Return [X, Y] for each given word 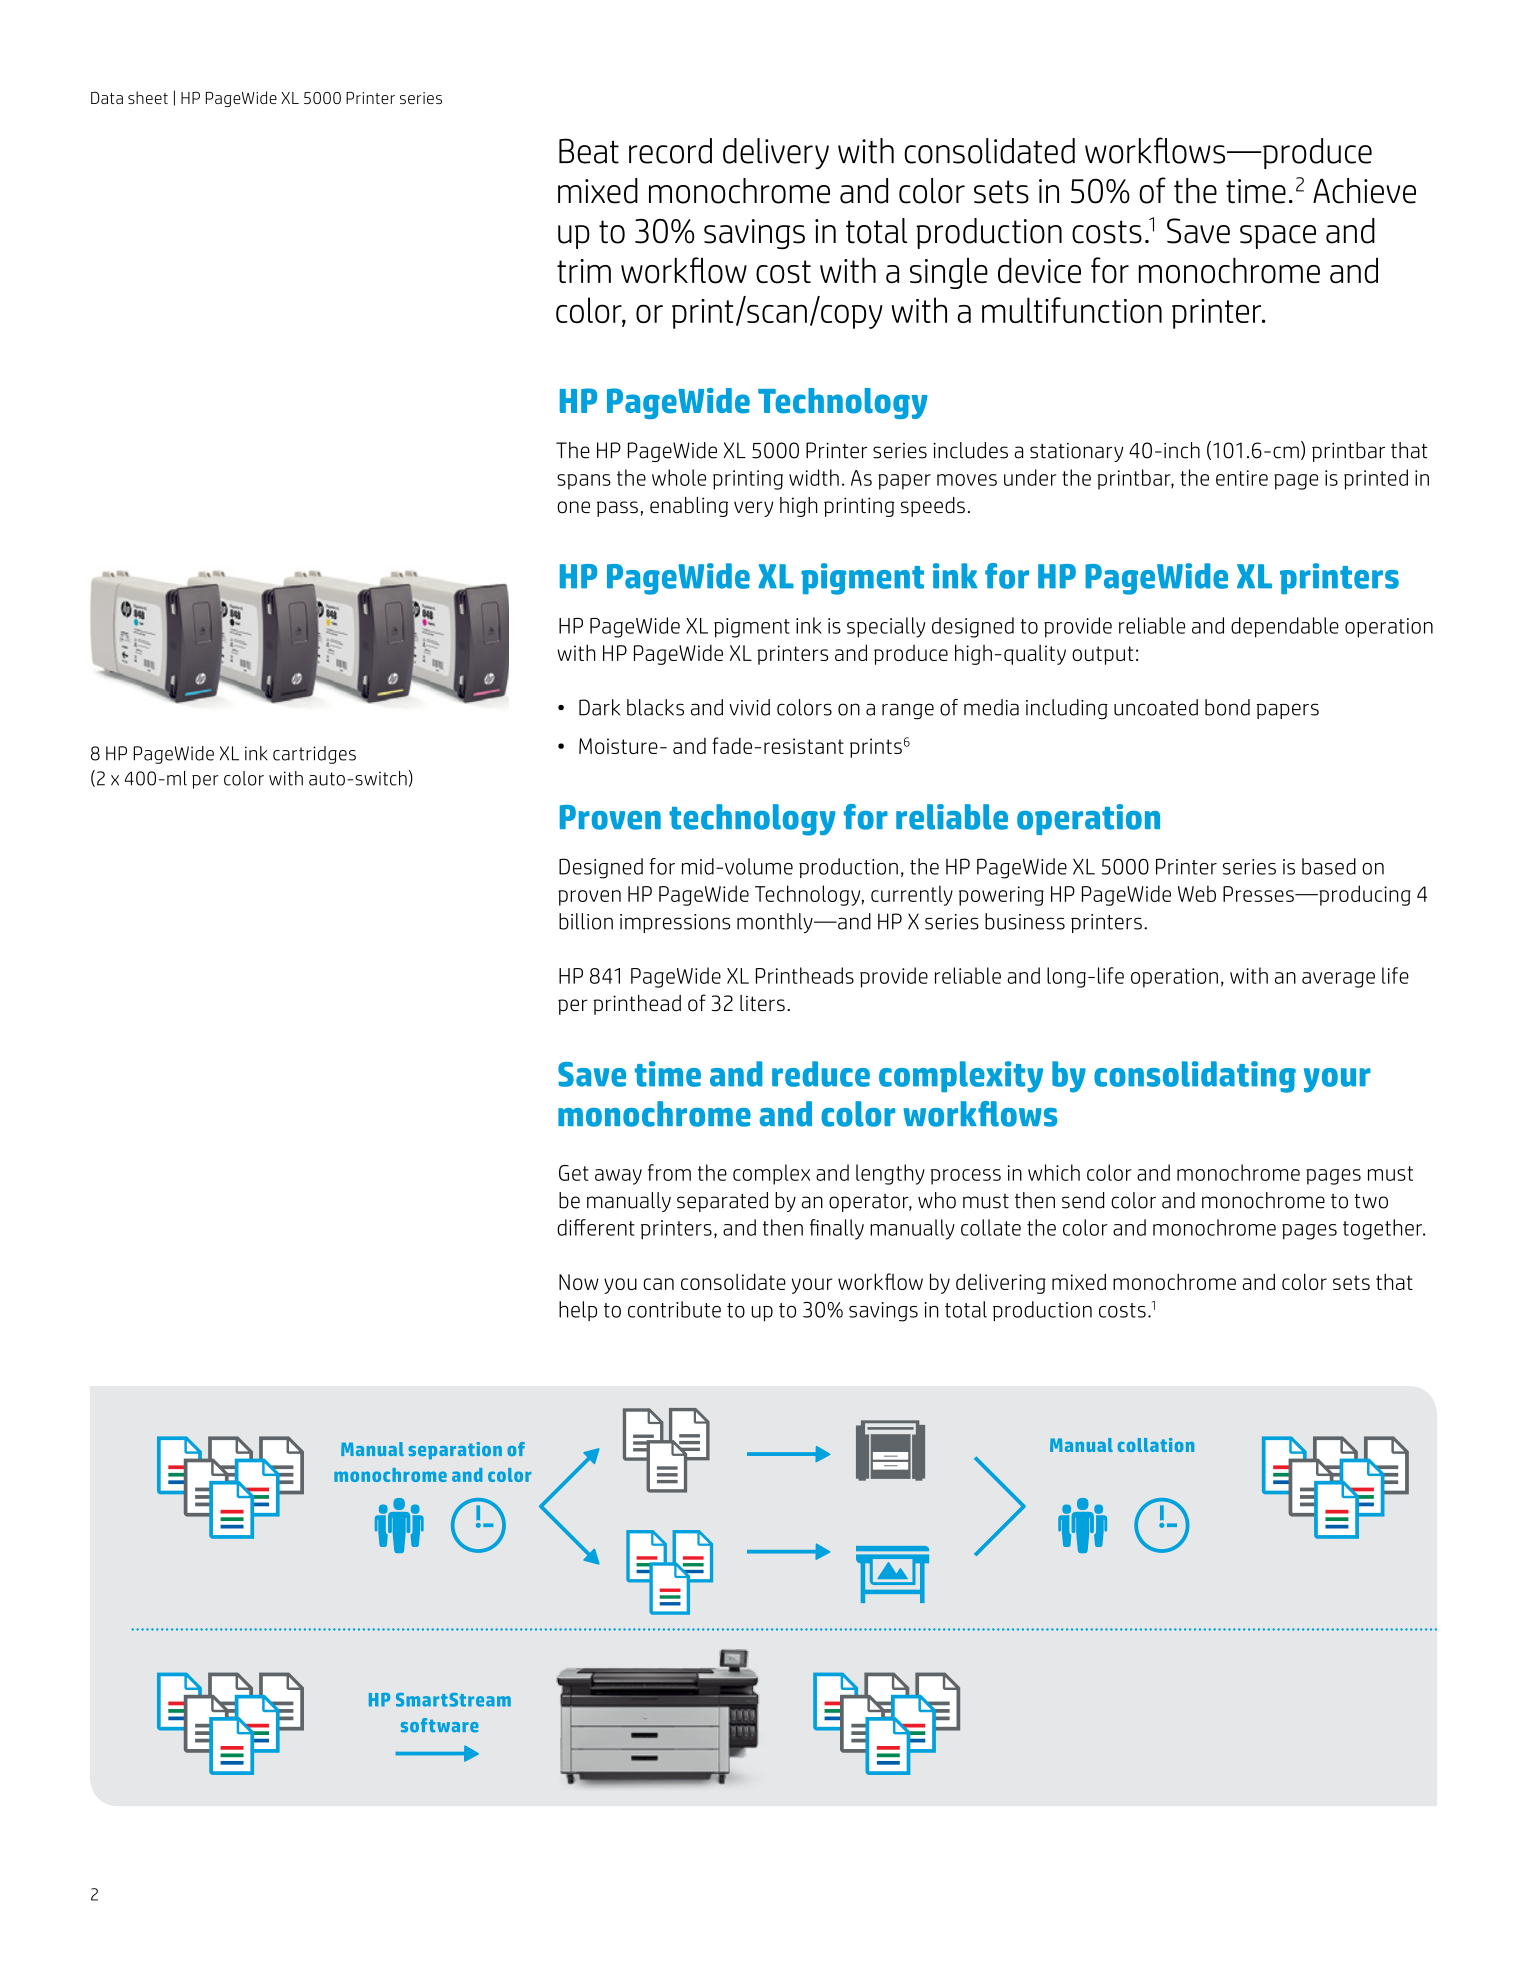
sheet [148, 97]
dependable [1285, 627]
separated [722, 1202]
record [670, 151]
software [440, 1725]
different [596, 1227]
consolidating [1195, 1077]
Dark [599, 707]
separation [455, 1451]
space [1278, 237]
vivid [749, 707]
